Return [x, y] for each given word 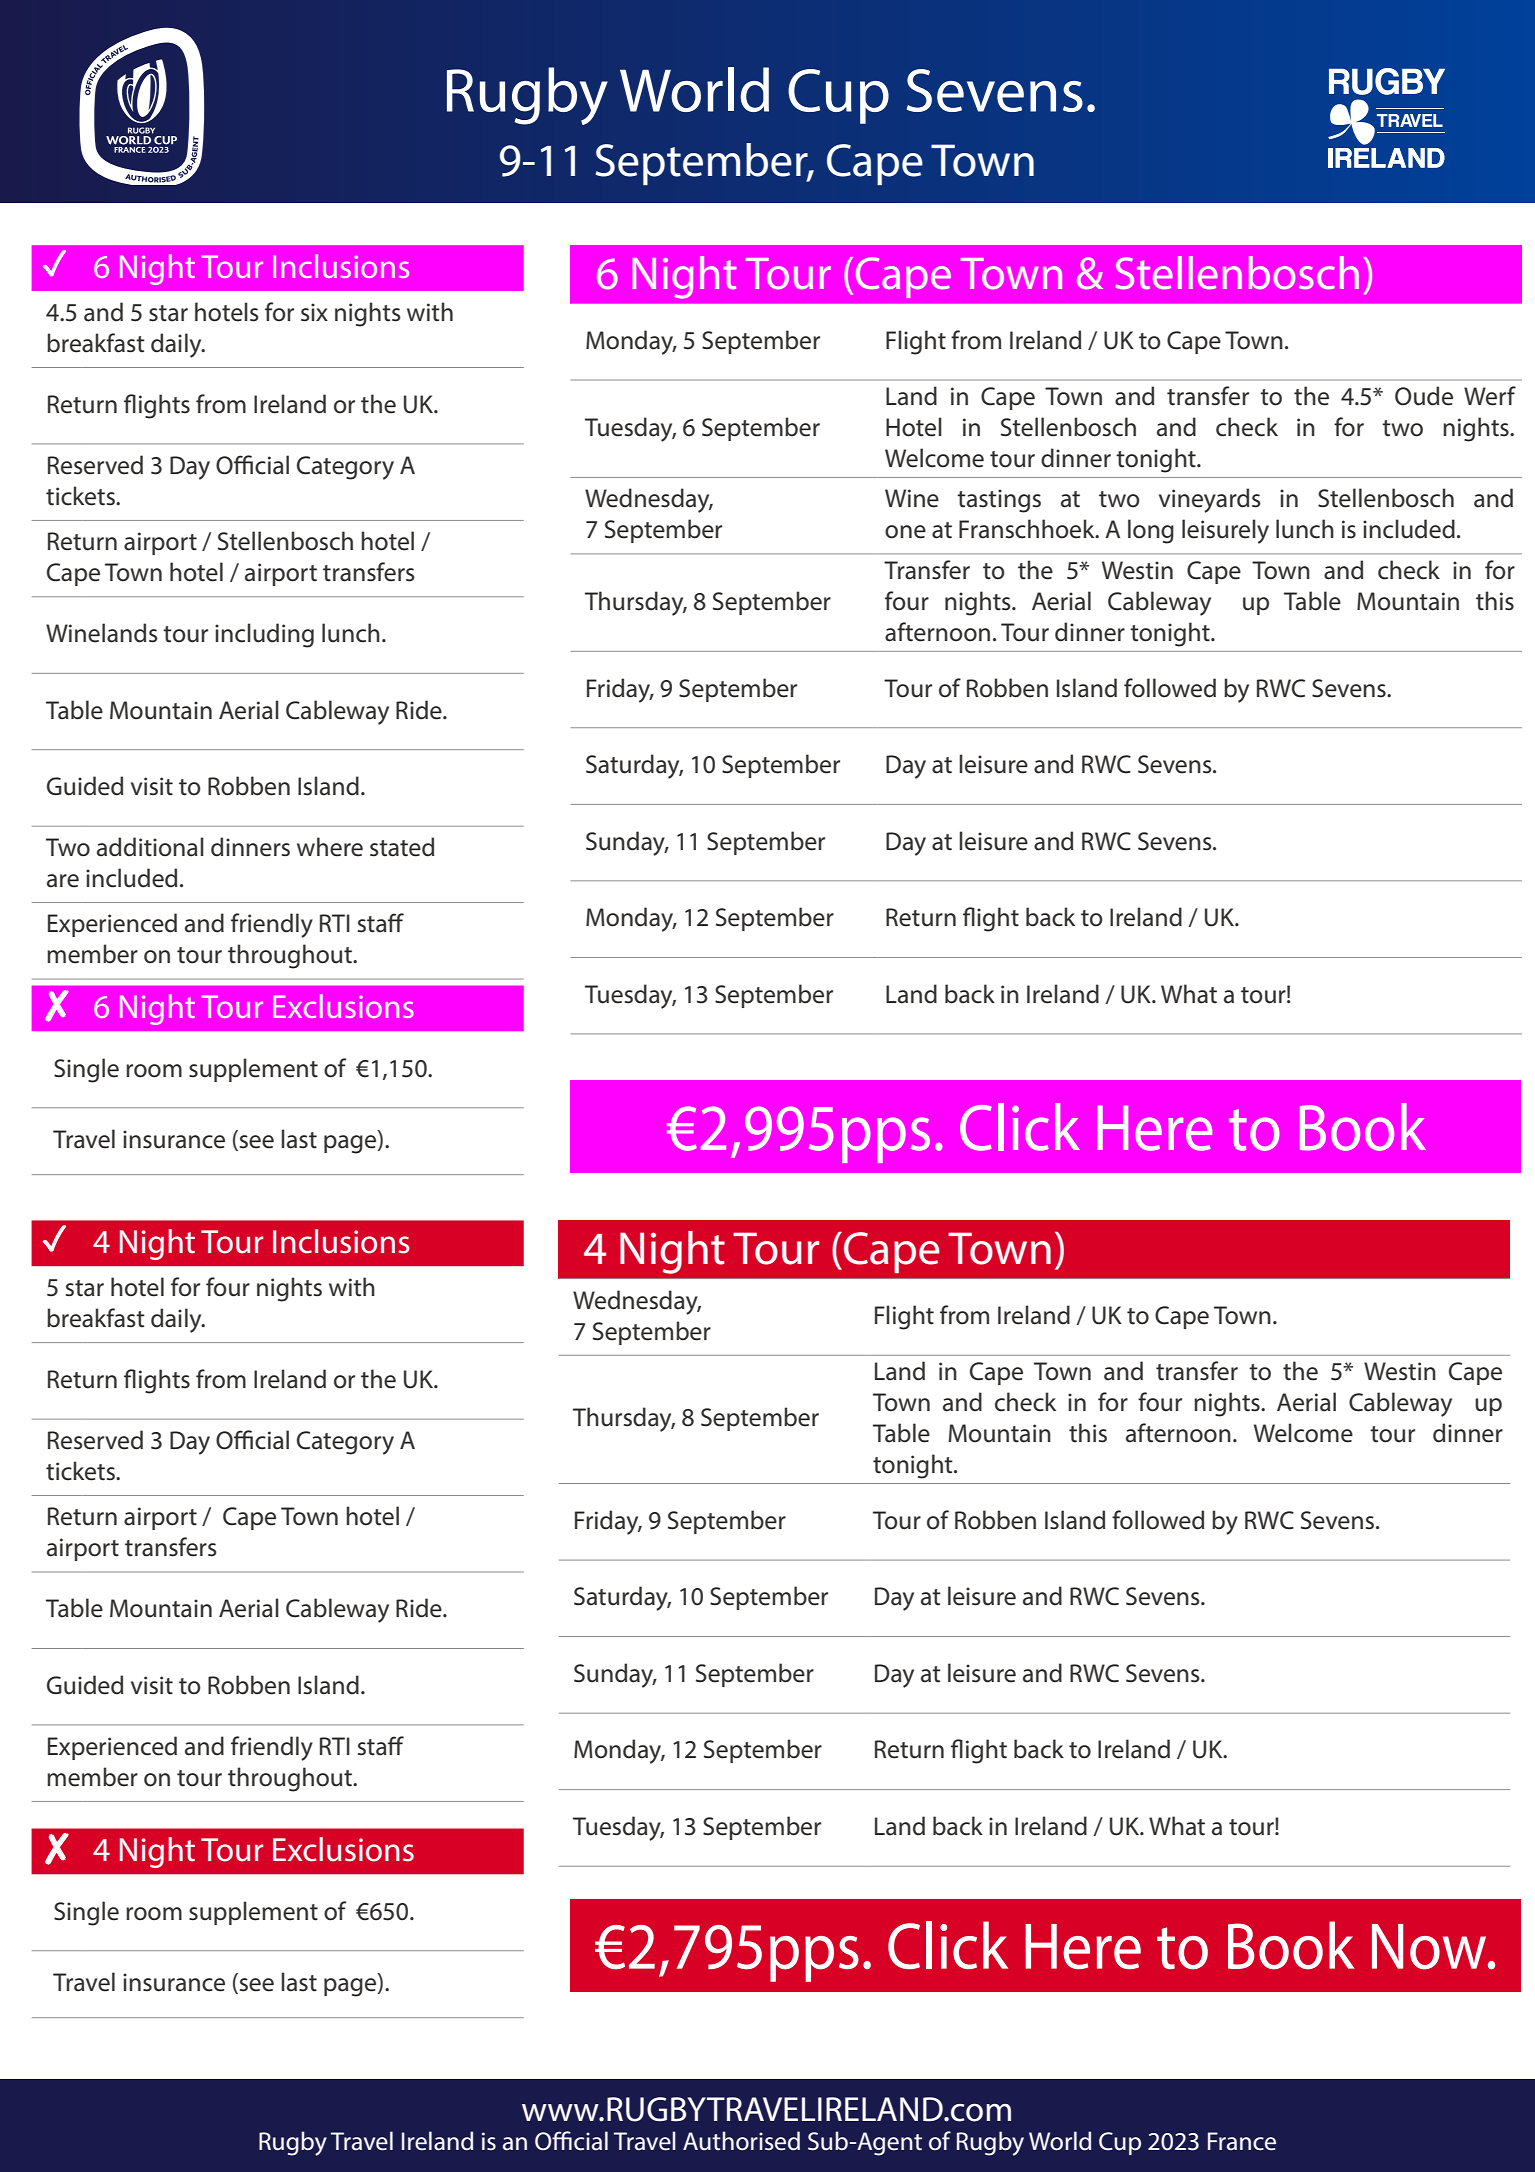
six [314, 312]
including [264, 635]
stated [402, 847]
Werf [1490, 396]
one [905, 532]
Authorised [741, 2141]
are [63, 881]
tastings [999, 501]
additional [150, 847]
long [1151, 531]
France [1242, 2141]
